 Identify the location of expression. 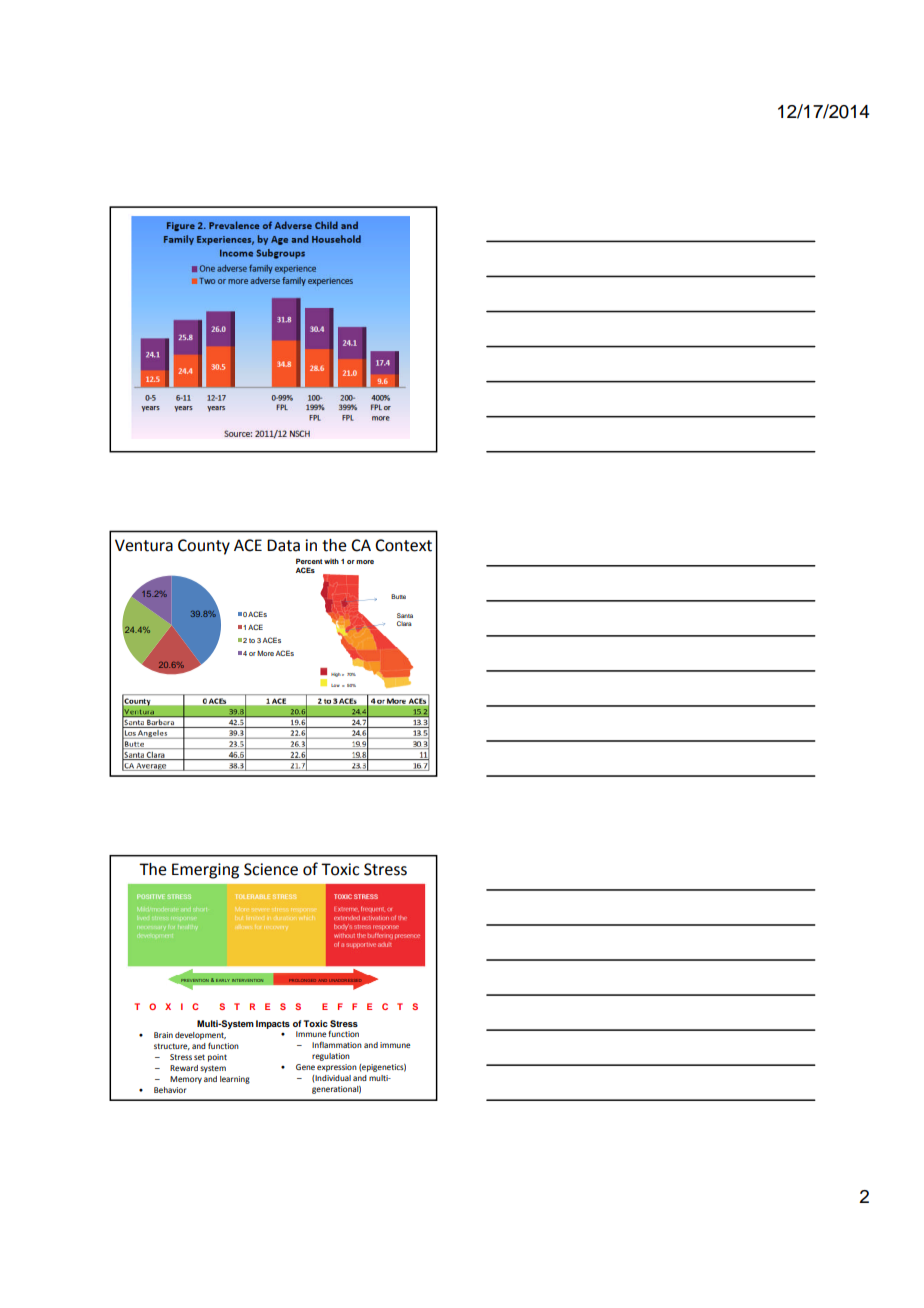
(337, 1068).
